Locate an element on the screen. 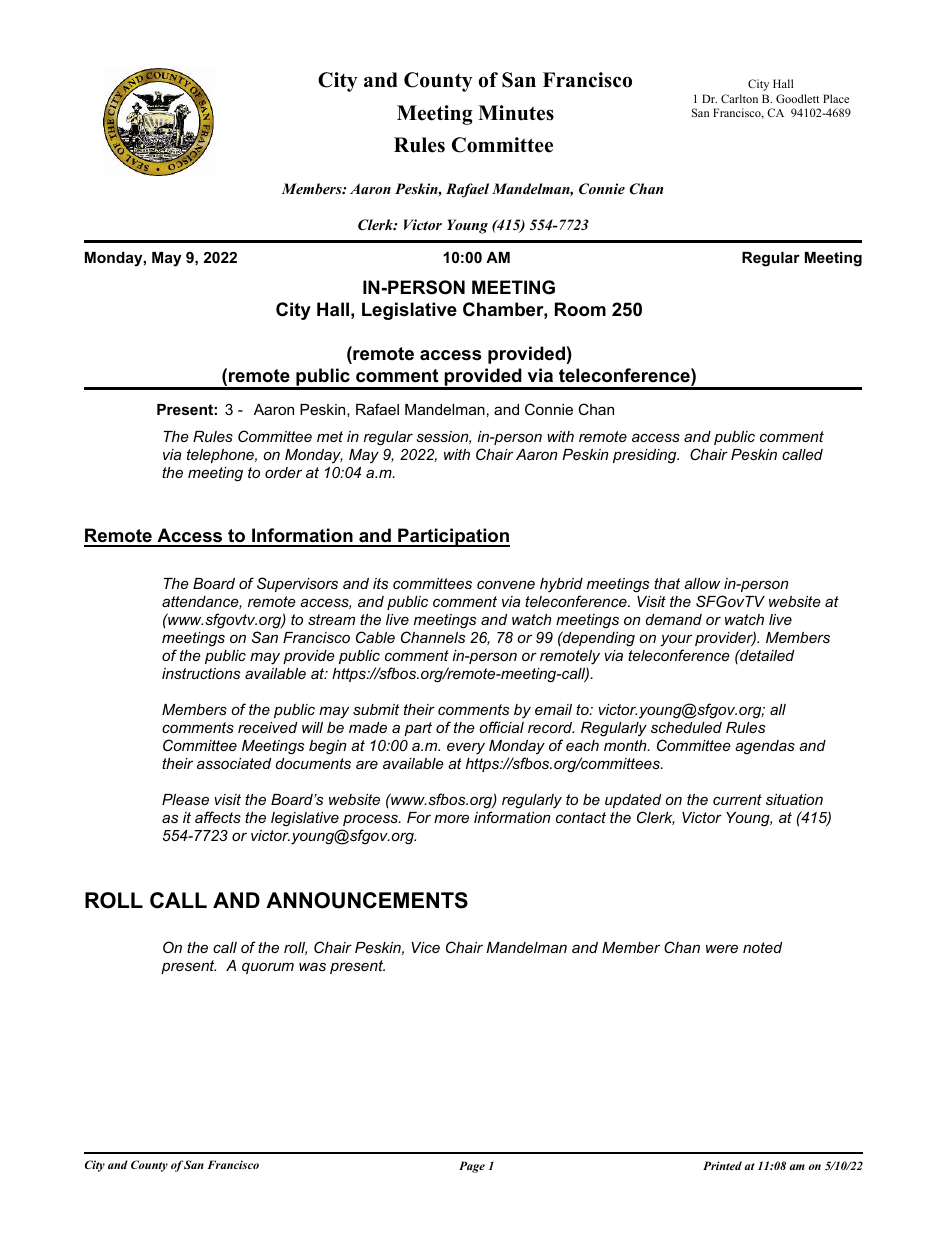 The image size is (952, 1233). official is located at coordinates (501, 727).
